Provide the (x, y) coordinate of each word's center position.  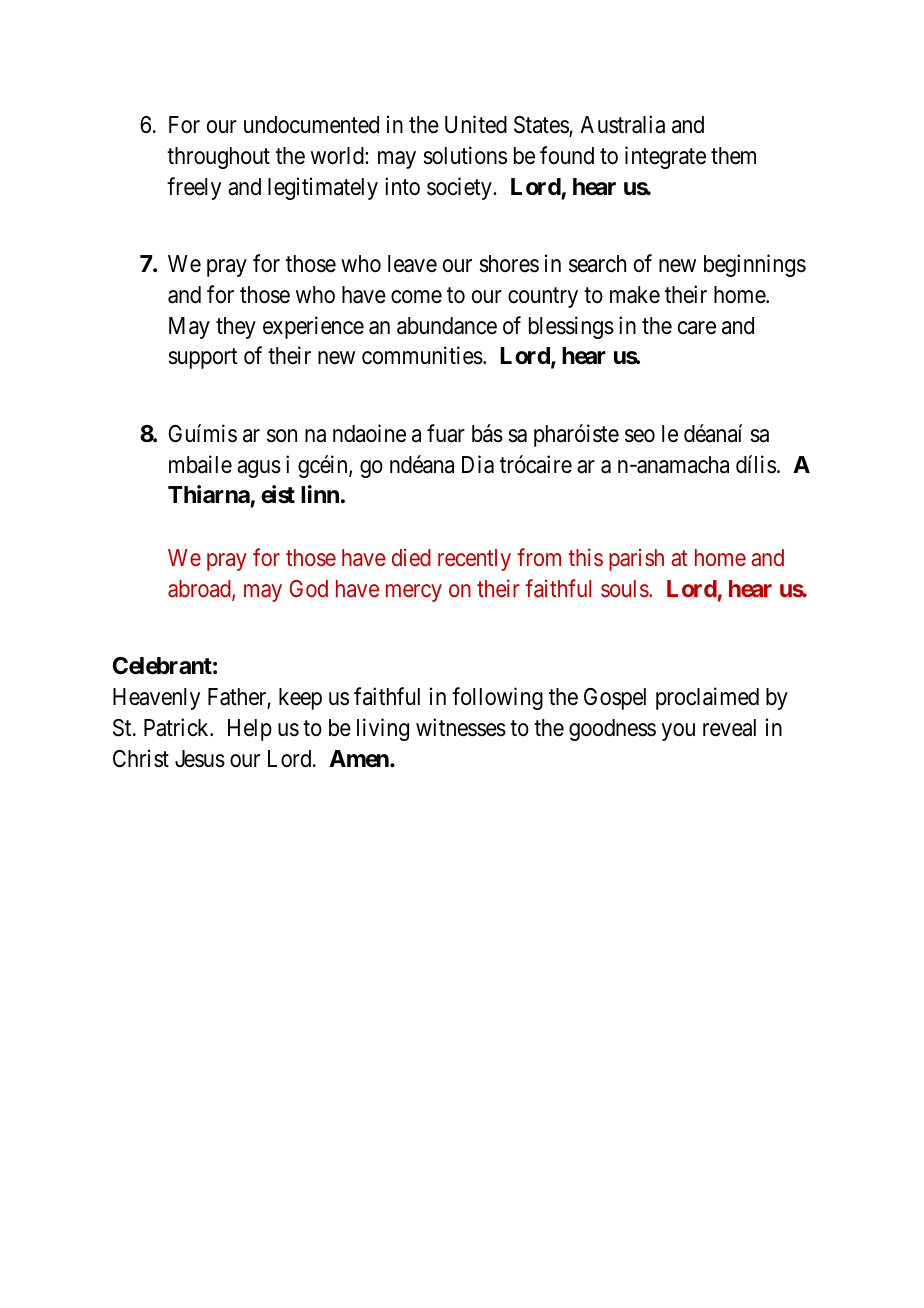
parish (636, 559)
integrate (665, 157)
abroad (200, 590)
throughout (218, 158)
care (697, 328)
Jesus (200, 759)
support (203, 359)
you (678, 732)
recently (474, 560)
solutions (465, 155)
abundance (447, 326)
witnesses (461, 727)
